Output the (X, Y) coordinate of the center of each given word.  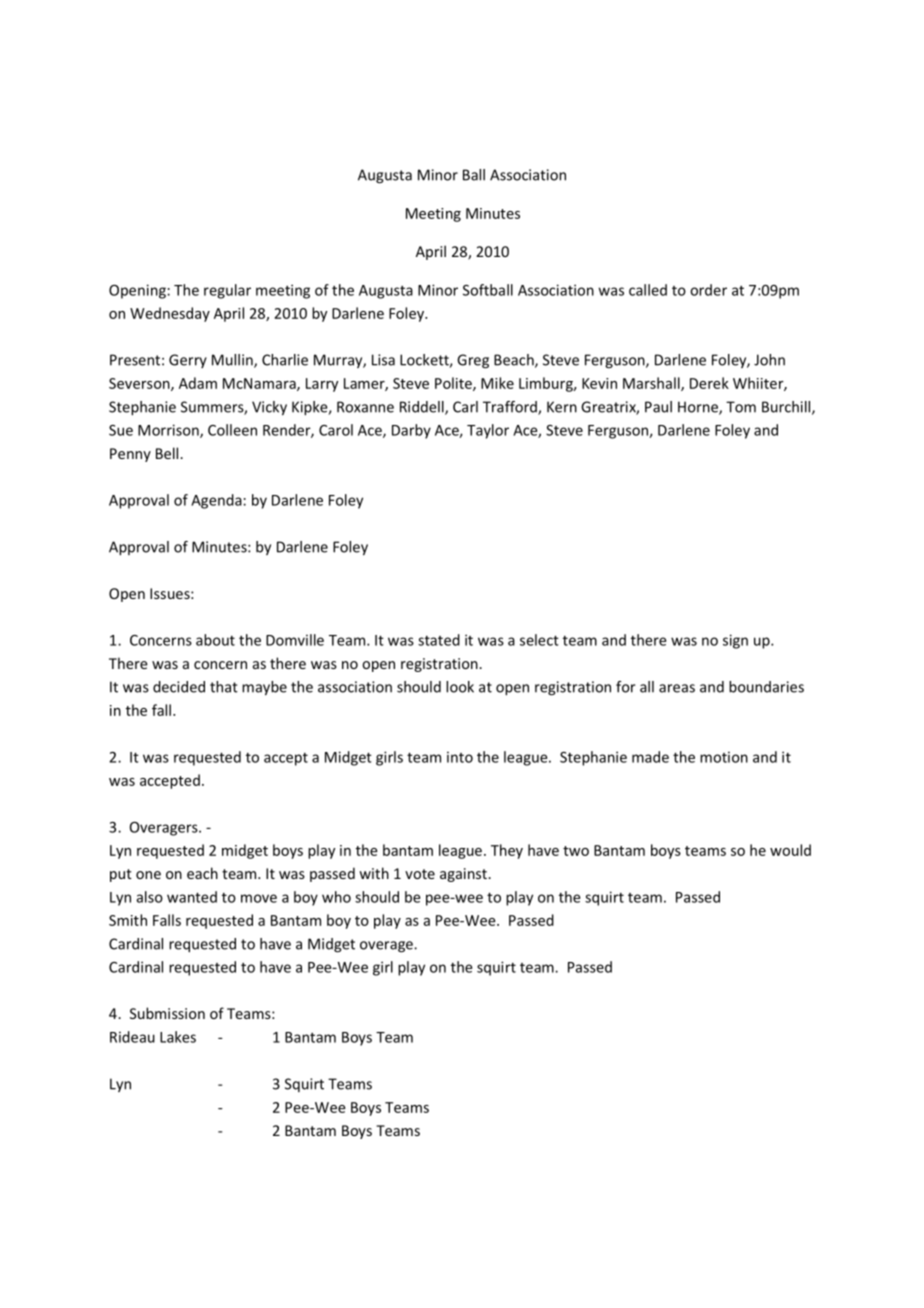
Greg (473, 361)
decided (179, 687)
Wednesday (170, 314)
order (708, 290)
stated (439, 640)
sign (735, 641)
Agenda (217, 501)
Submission (167, 1013)
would (790, 850)
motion (724, 757)
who (336, 897)
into (460, 757)
